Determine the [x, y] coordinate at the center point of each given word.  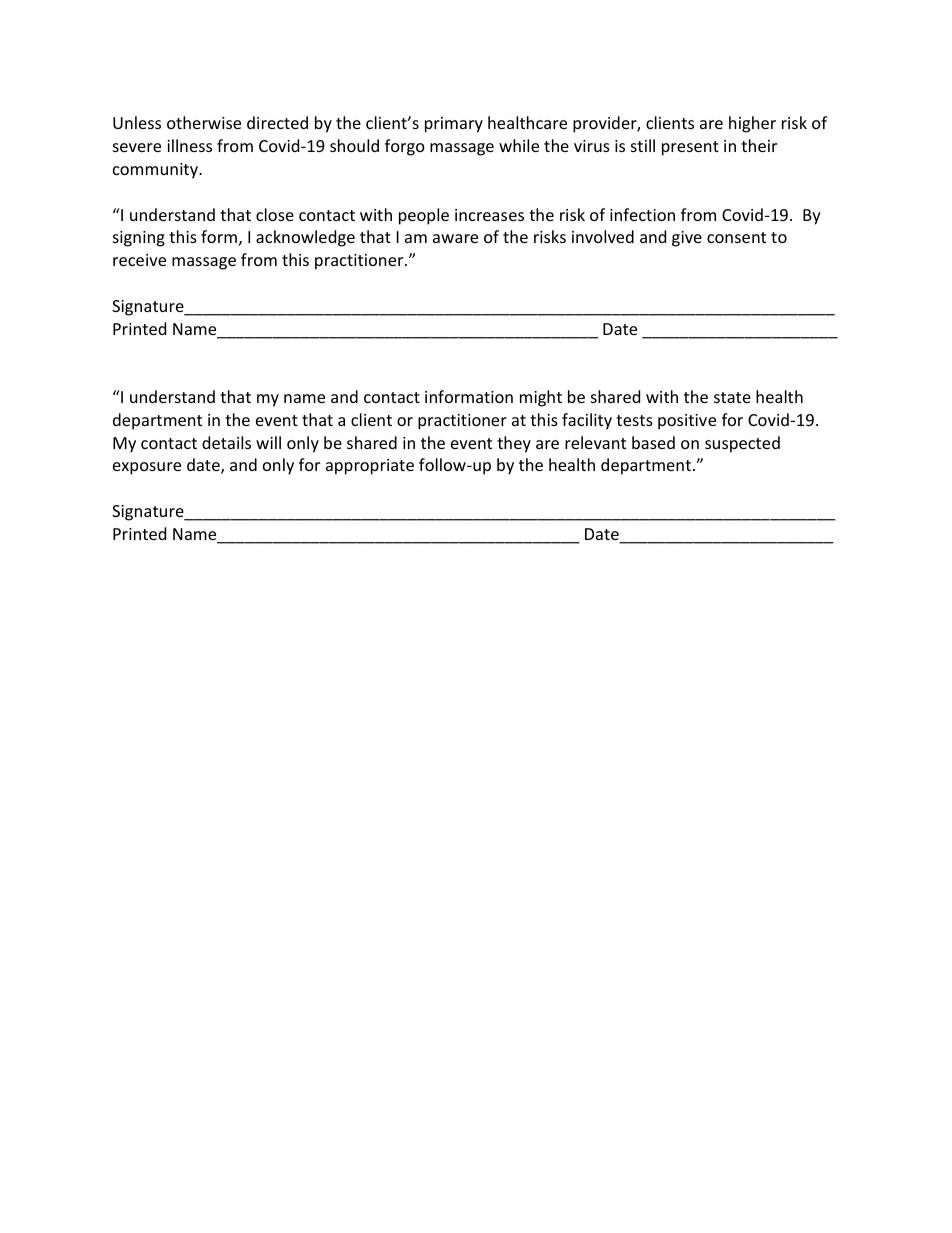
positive [687, 422]
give [687, 239]
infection [642, 214]
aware [455, 238]
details [226, 442]
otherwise [204, 122]
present [690, 148]
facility [587, 421]
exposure [147, 468]
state [732, 397]
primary [454, 125]
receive [139, 260]
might [541, 398]
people [424, 216]
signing [139, 239]
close [275, 214]
